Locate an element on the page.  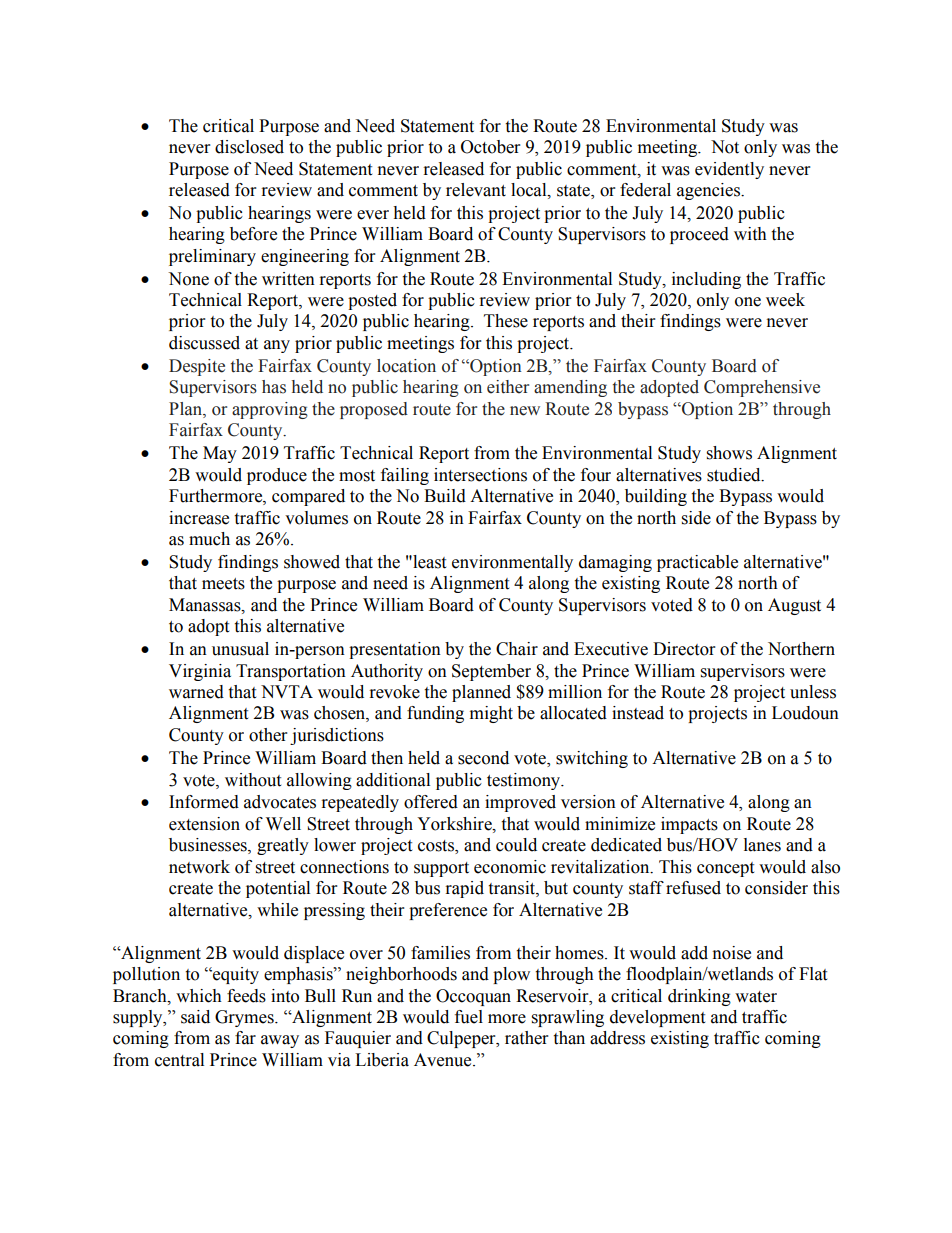
Manassas is located at coordinates (206, 605).
